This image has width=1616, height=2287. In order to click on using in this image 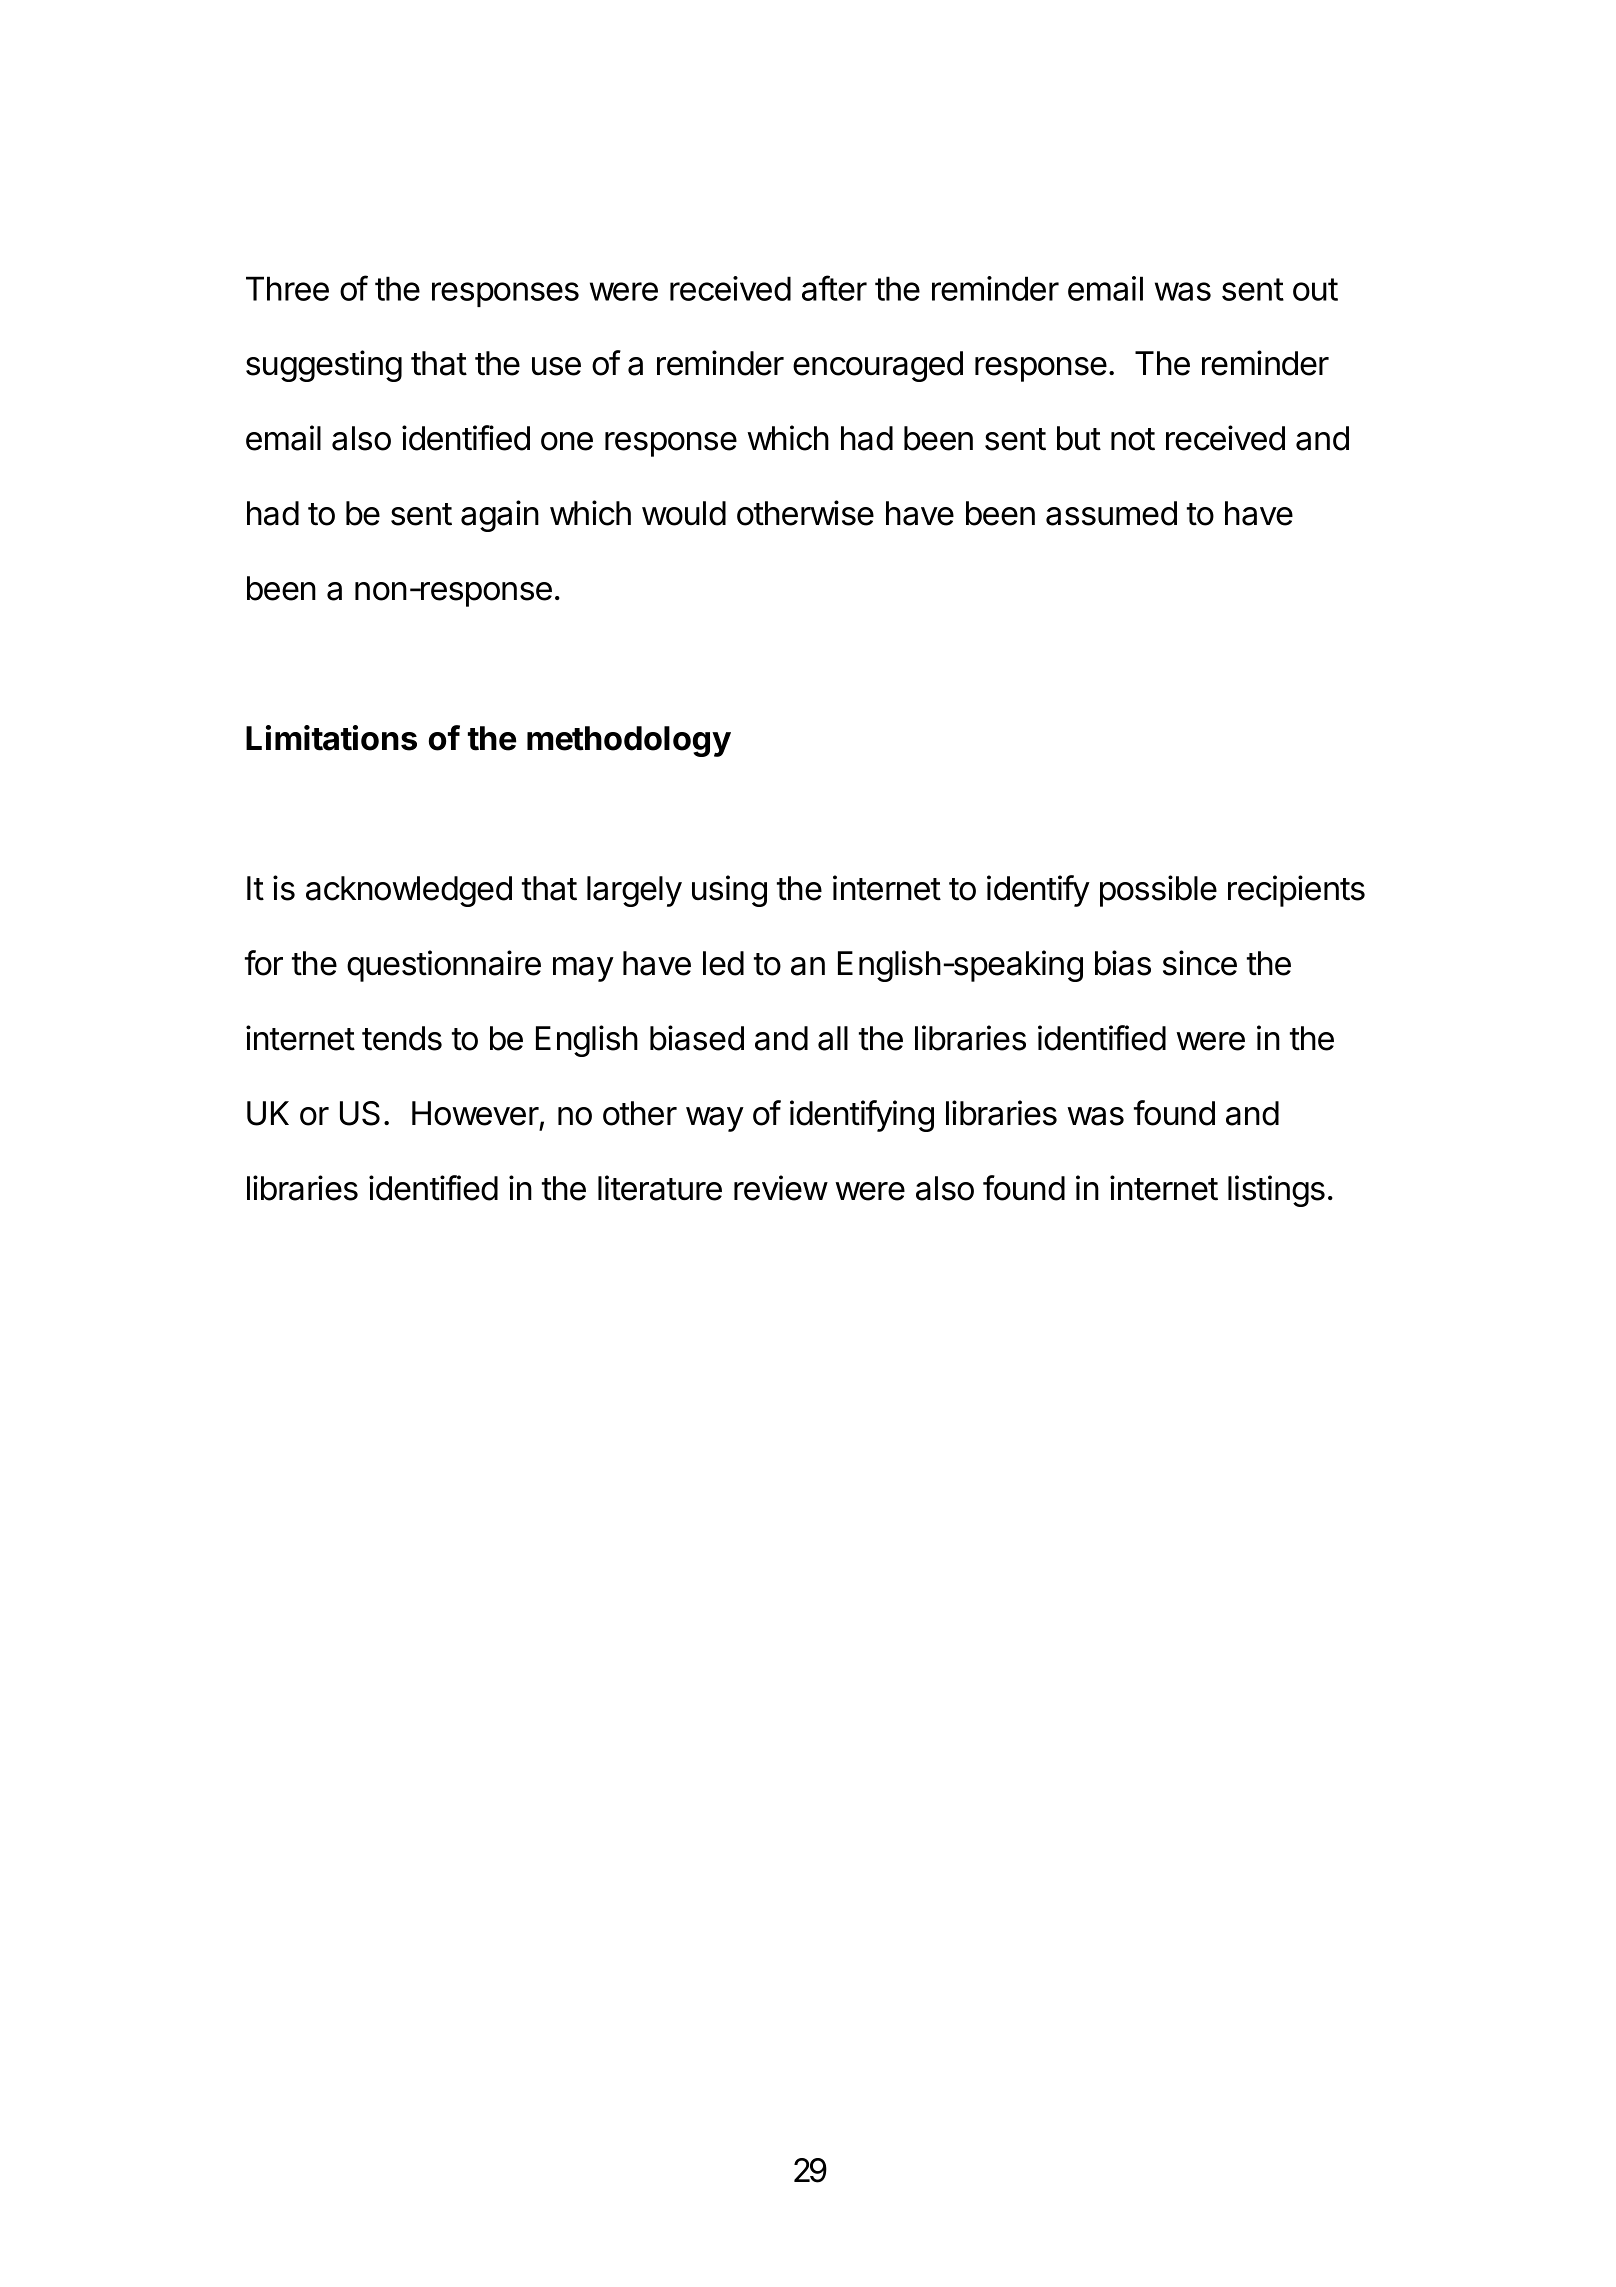, I will do `click(729, 891)`.
